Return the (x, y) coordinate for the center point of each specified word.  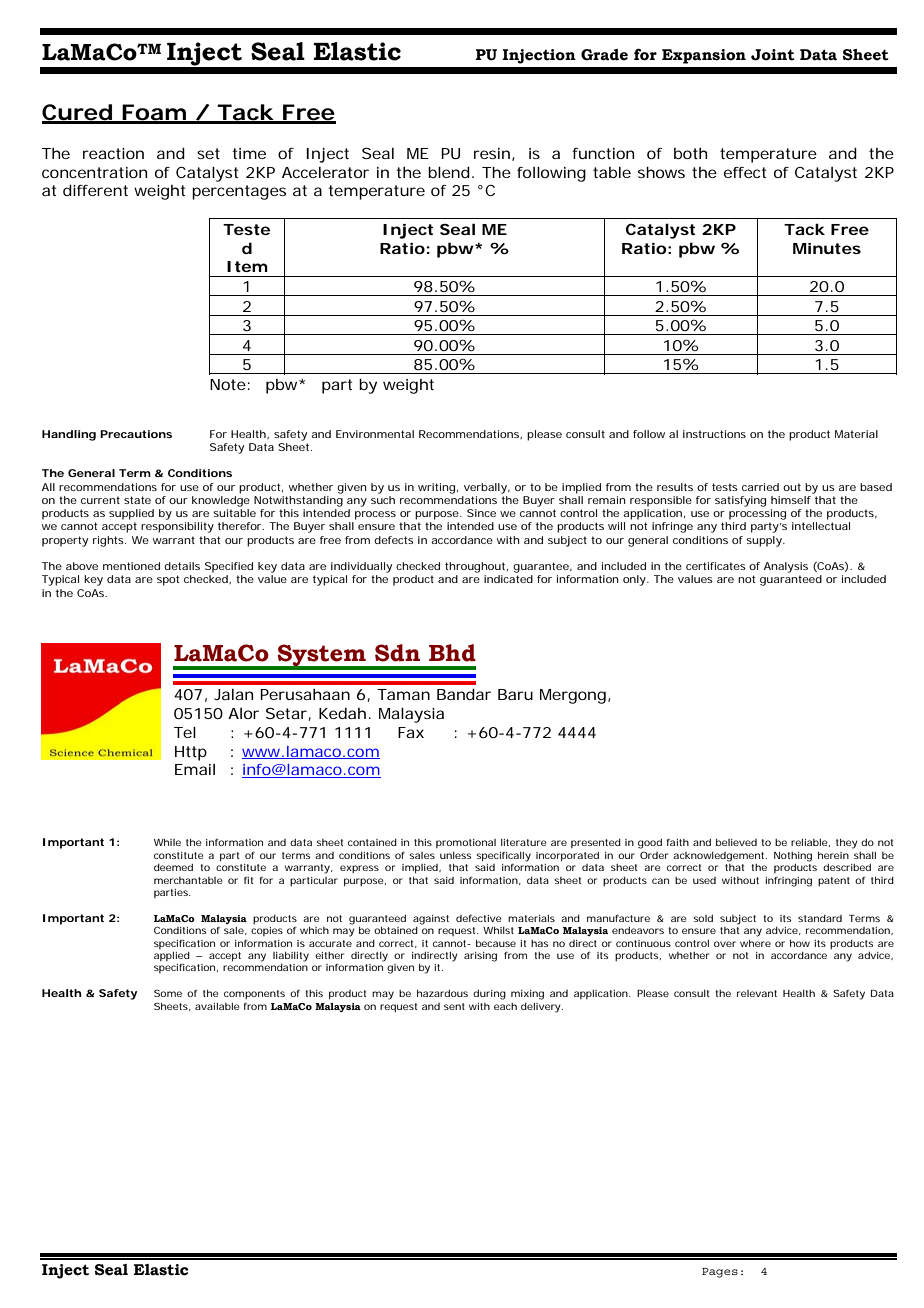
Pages (720, 1273)
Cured (77, 113)
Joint (773, 55)
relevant (757, 993)
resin (492, 153)
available (217, 1006)
